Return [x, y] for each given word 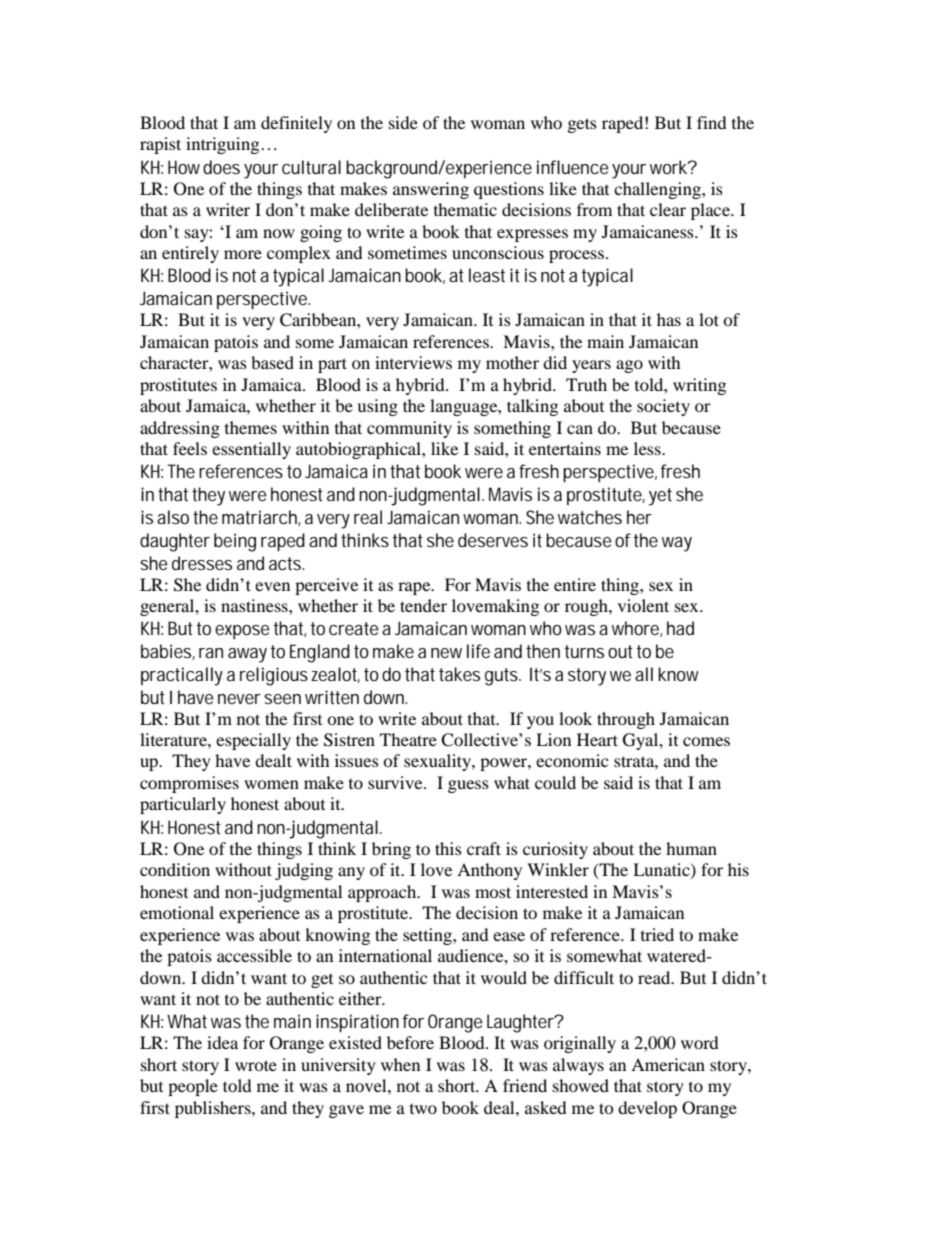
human [691, 848]
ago [629, 366]
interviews [413, 362]
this [448, 848]
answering [431, 190]
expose [242, 632]
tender [423, 605]
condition [175, 869]
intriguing [224, 145]
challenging [658, 190]
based [272, 362]
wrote [256, 1065]
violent [643, 605]
